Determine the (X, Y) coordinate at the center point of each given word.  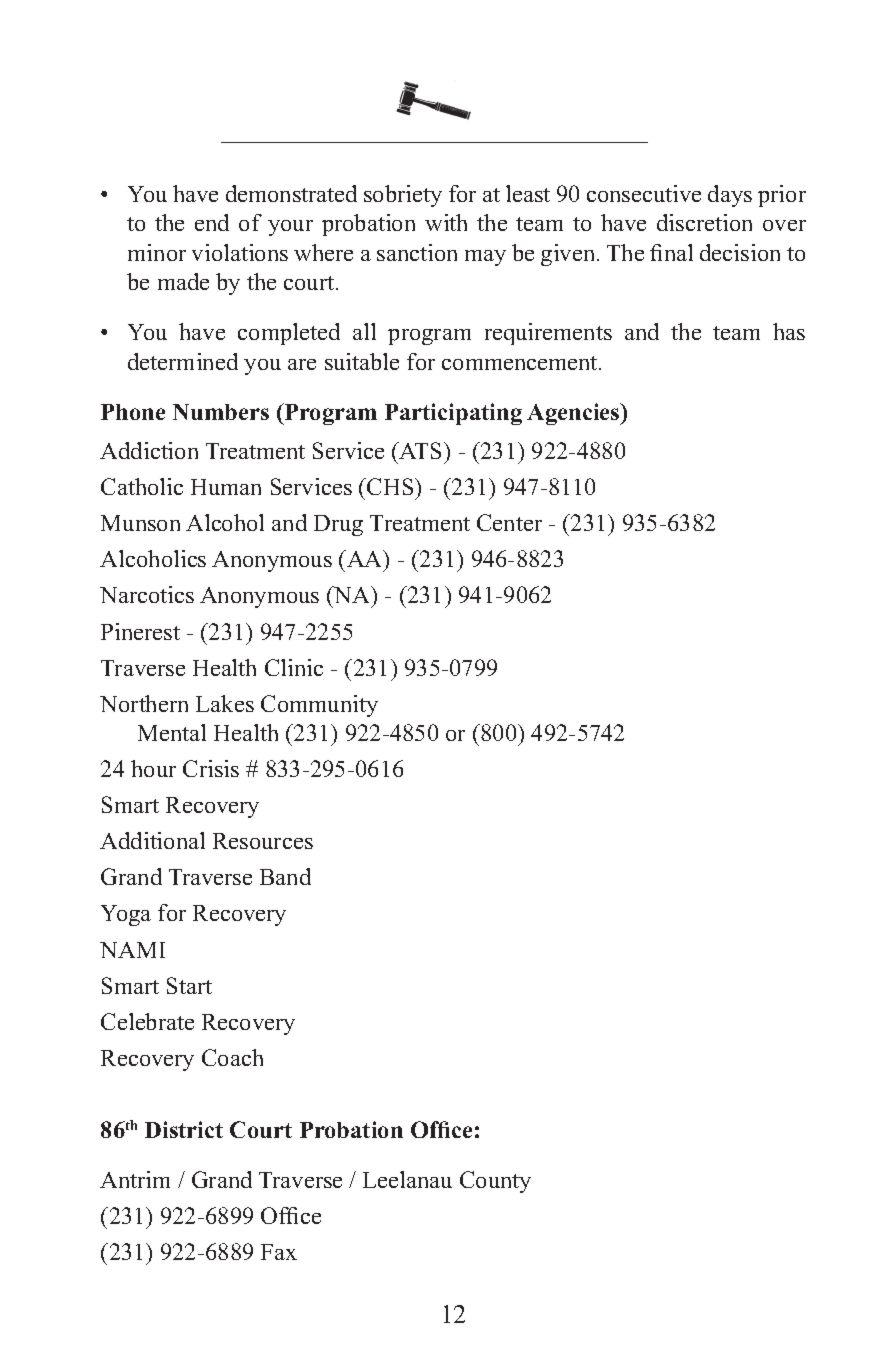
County (495, 1182)
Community (319, 706)
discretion (704, 222)
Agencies (574, 414)
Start (189, 985)
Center (509, 522)
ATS (421, 450)
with (446, 222)
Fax (279, 1252)
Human (226, 487)
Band (285, 876)
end (212, 222)
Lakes (225, 703)
